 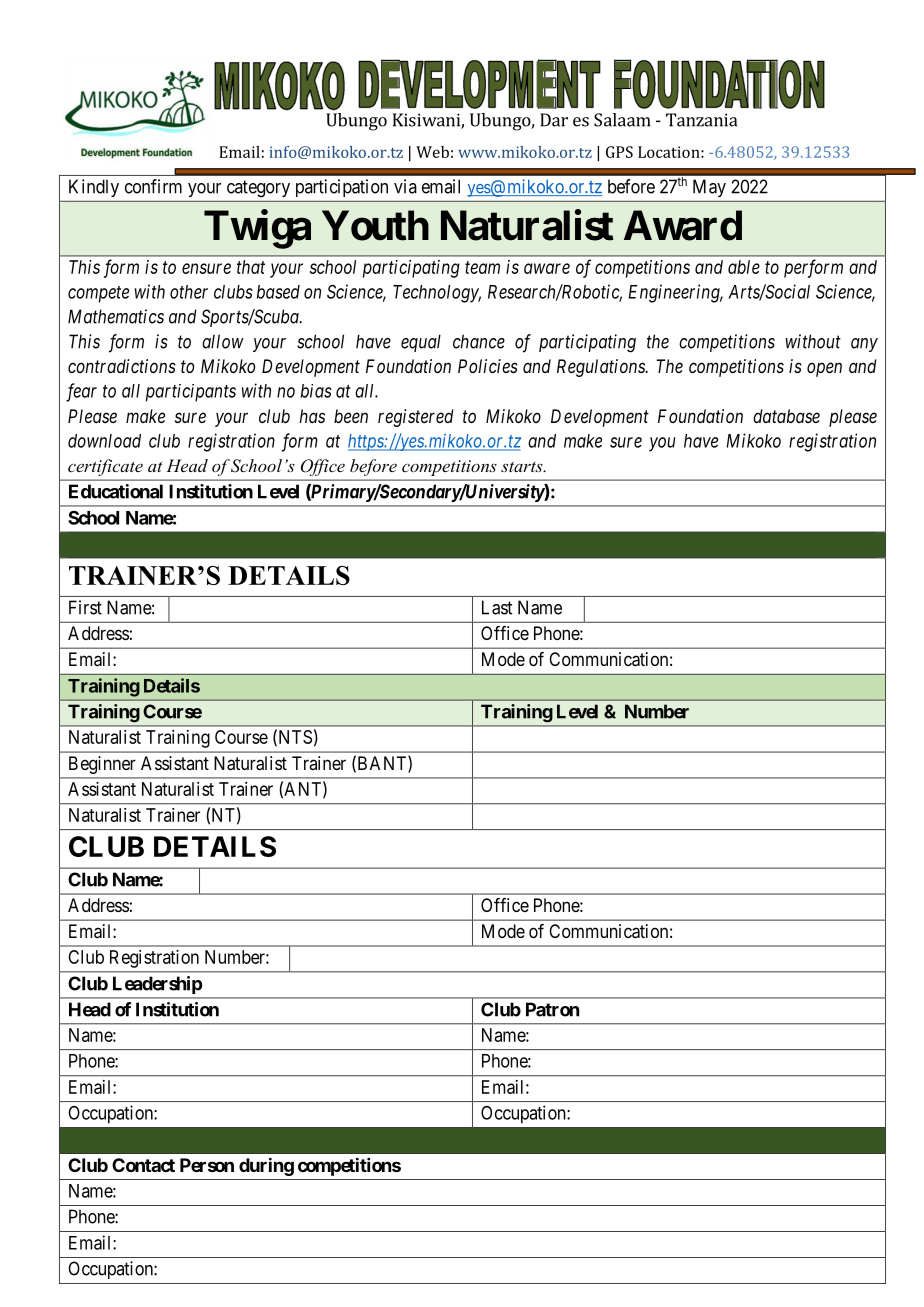 I want to click on Last, so click(x=497, y=607).
